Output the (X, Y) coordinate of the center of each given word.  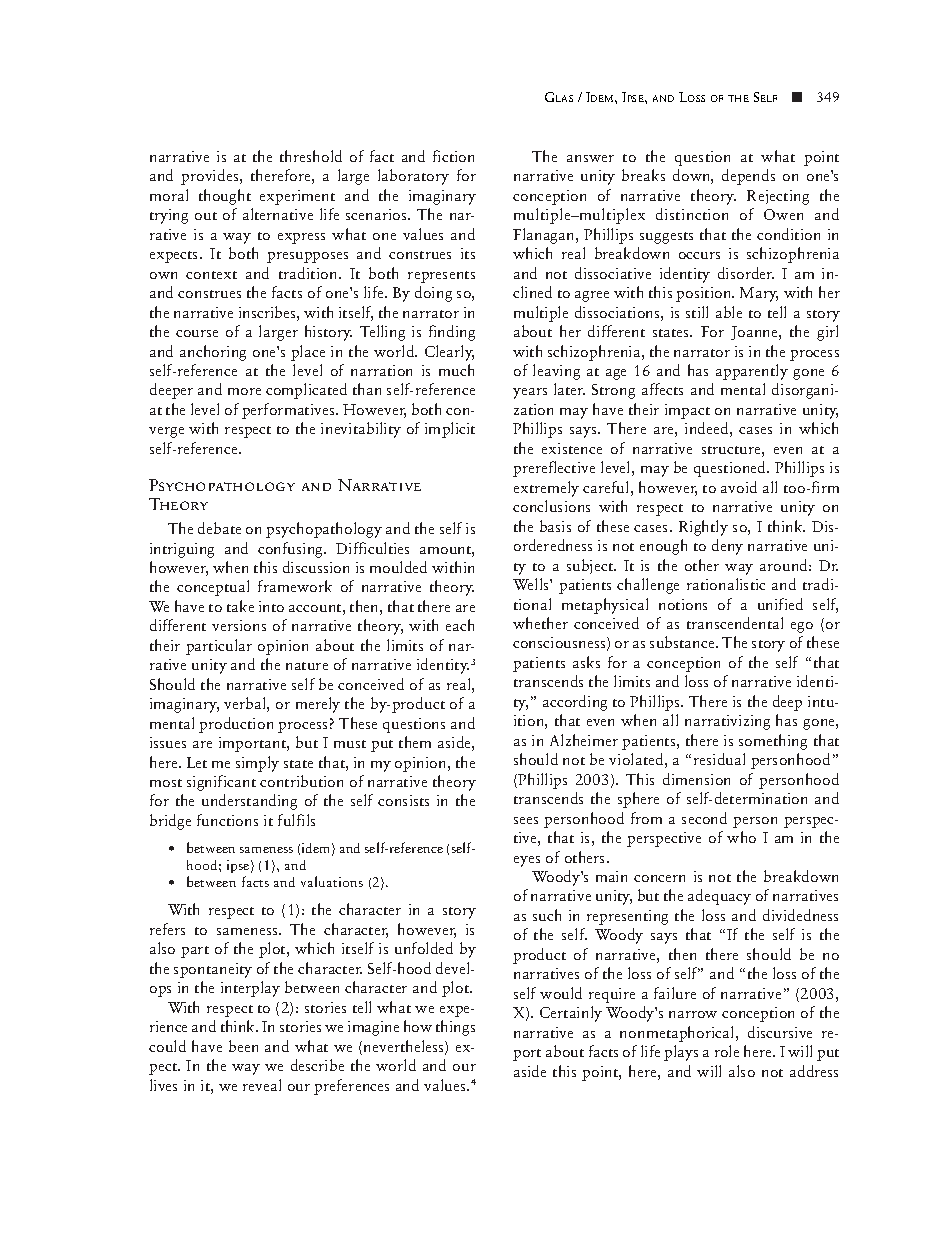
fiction (453, 156)
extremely (546, 489)
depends (748, 177)
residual (719, 759)
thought (225, 197)
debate (219, 528)
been (243, 1046)
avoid (739, 487)
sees (526, 820)
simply (257, 764)
